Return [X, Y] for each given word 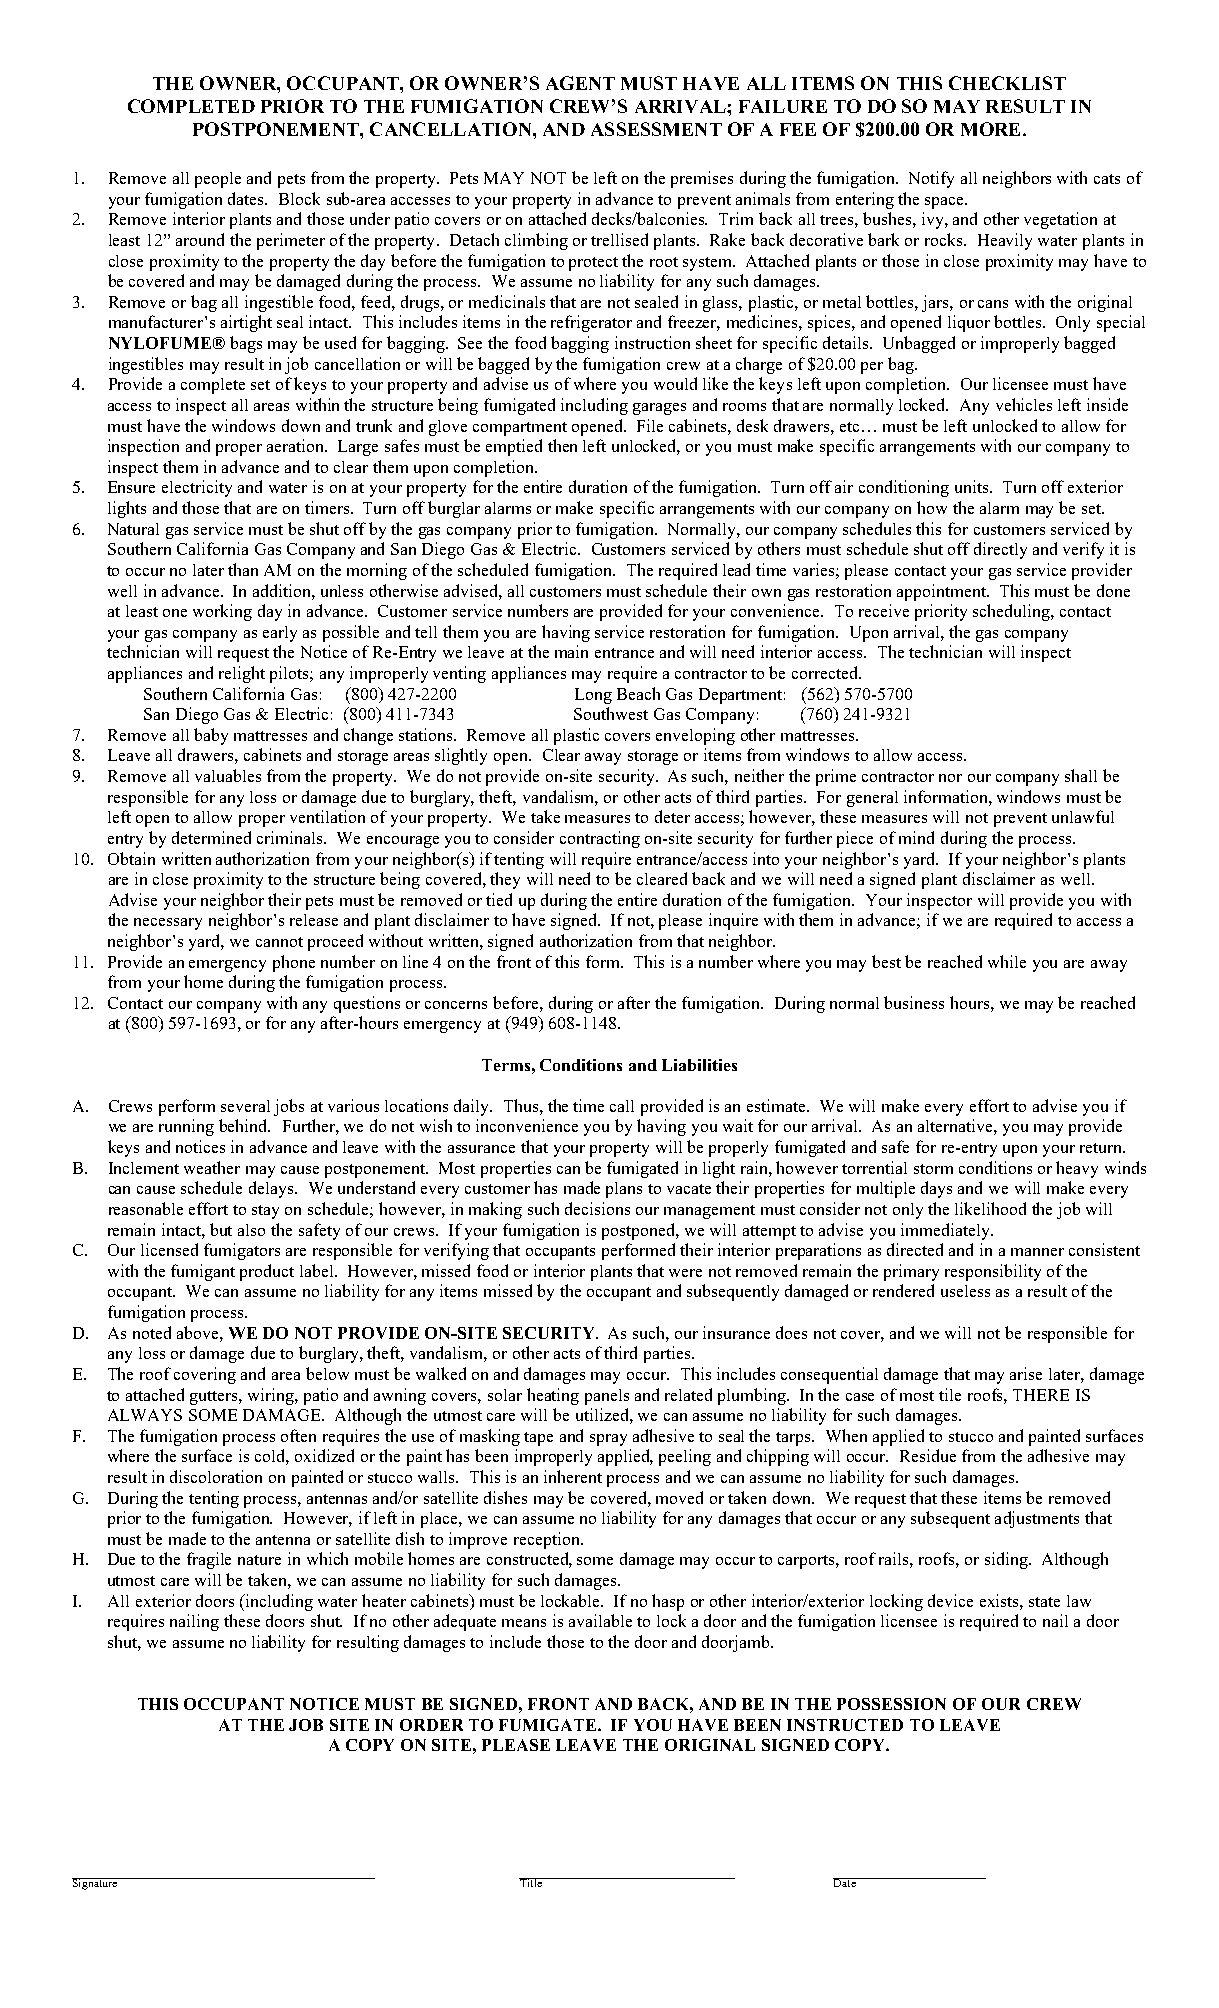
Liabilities [699, 1065]
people [218, 180]
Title [532, 1882]
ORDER [431, 1725]
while [1007, 961]
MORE [990, 129]
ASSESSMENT [656, 129]
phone [294, 963]
